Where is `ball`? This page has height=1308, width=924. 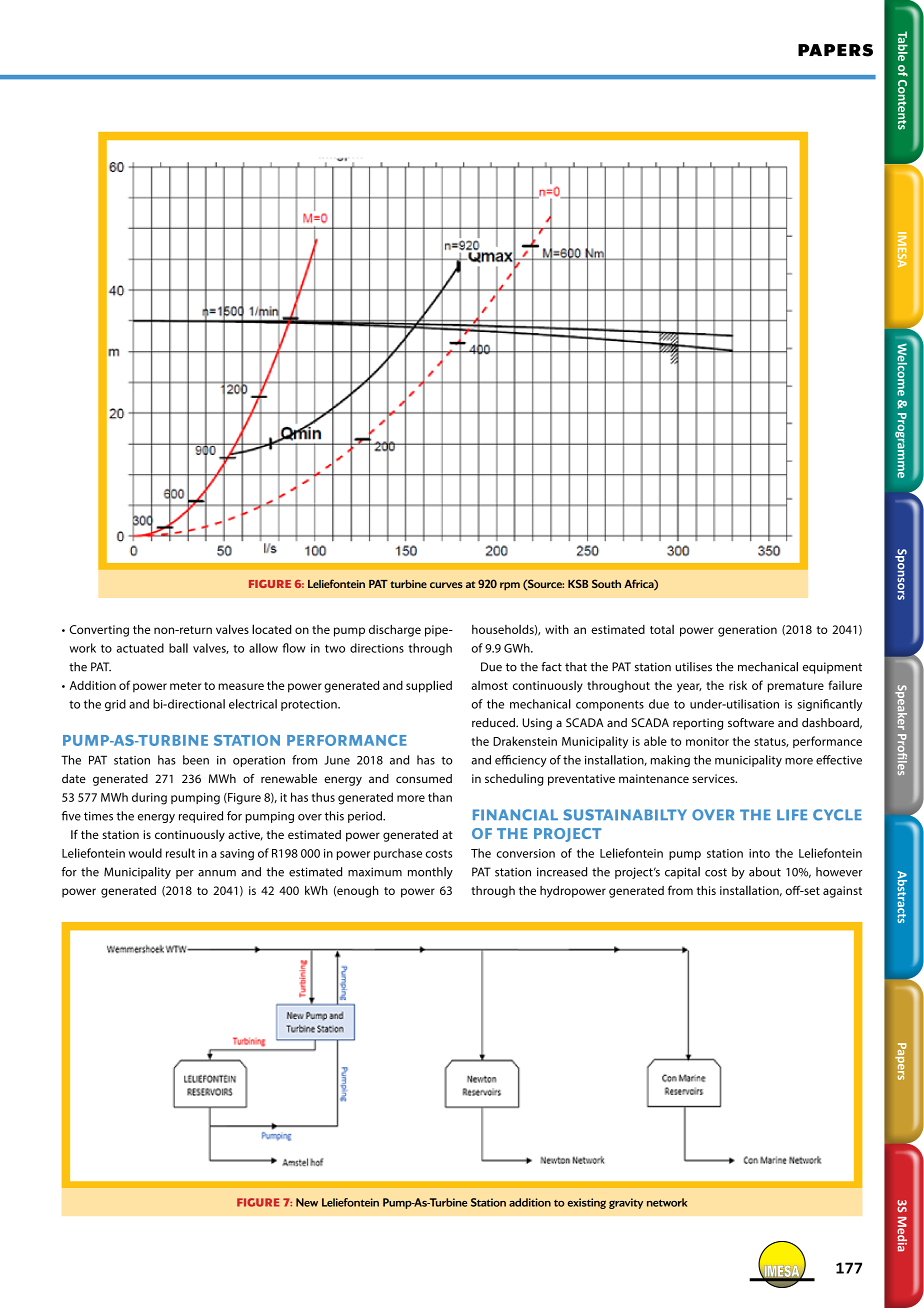
ball is located at coordinates (178, 648).
